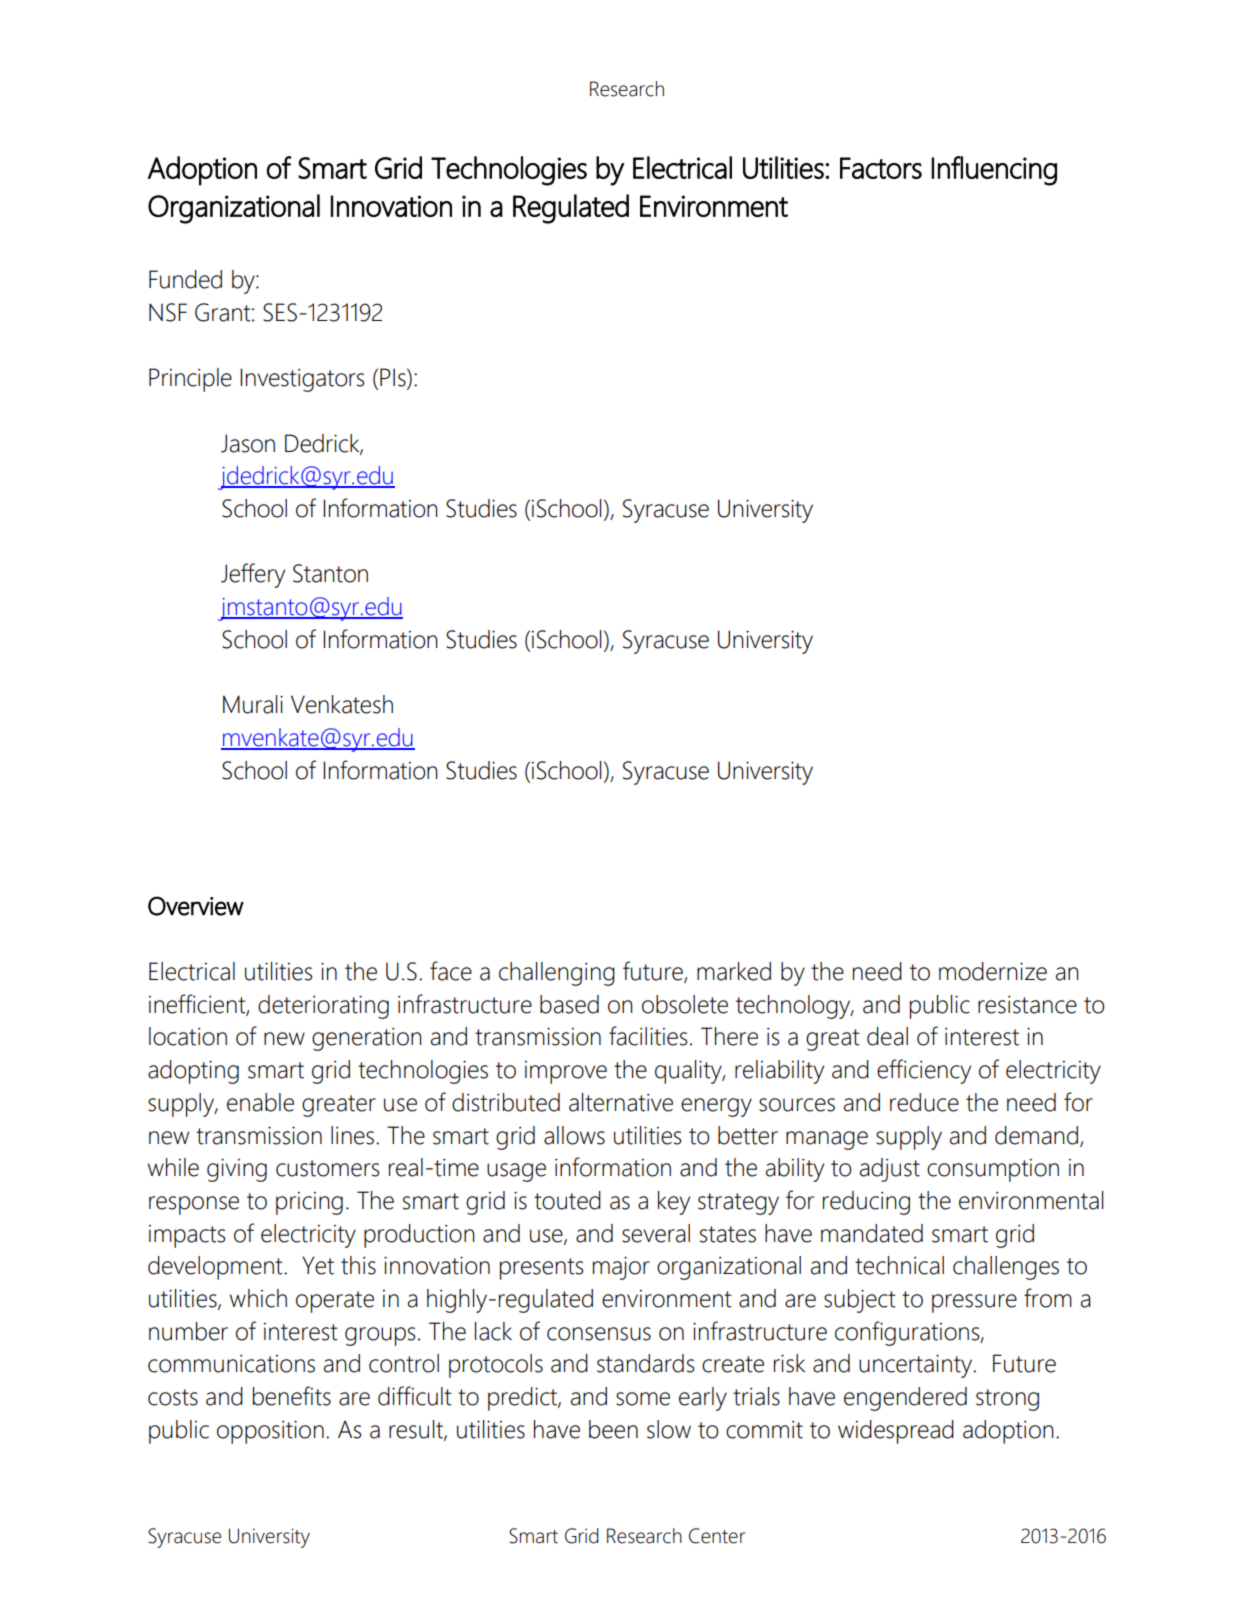 Image resolution: width=1254 pixels, height=1622 pixels. What do you see at coordinates (924, 1071) in the screenshot?
I see `efficiency` at bounding box center [924, 1071].
